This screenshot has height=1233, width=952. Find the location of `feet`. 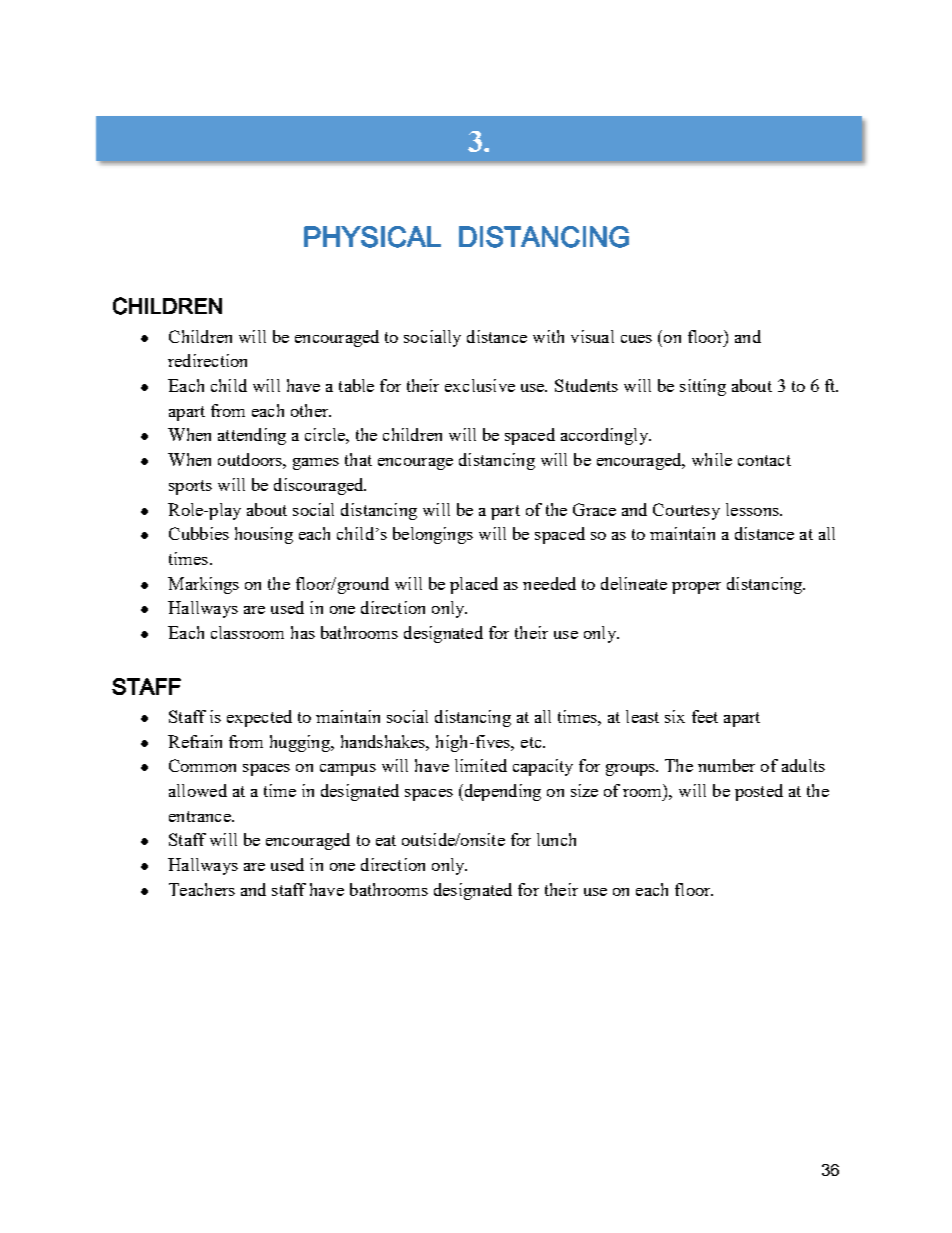

feet is located at coordinates (705, 716).
